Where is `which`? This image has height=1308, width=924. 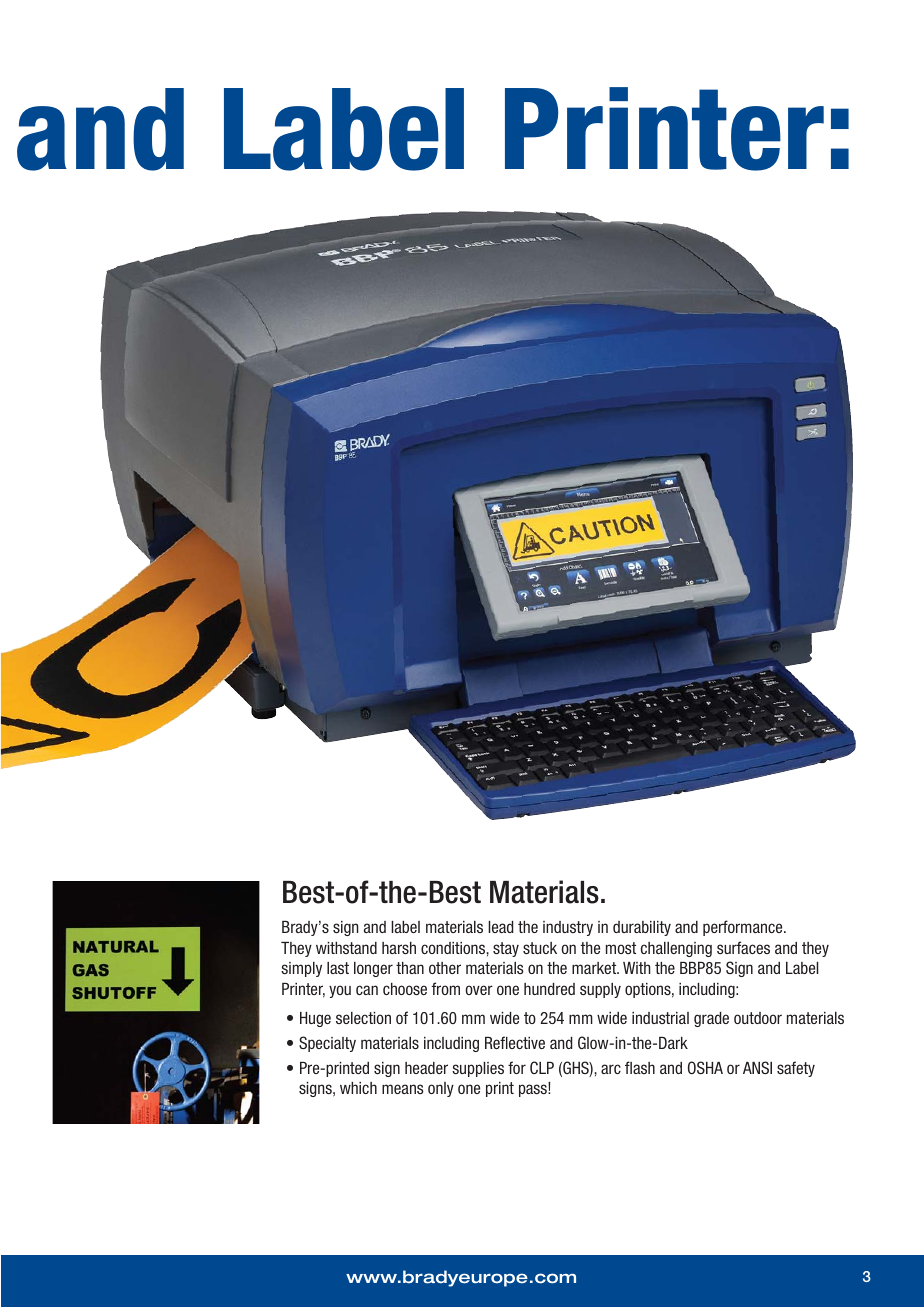 which is located at coordinates (358, 1088).
